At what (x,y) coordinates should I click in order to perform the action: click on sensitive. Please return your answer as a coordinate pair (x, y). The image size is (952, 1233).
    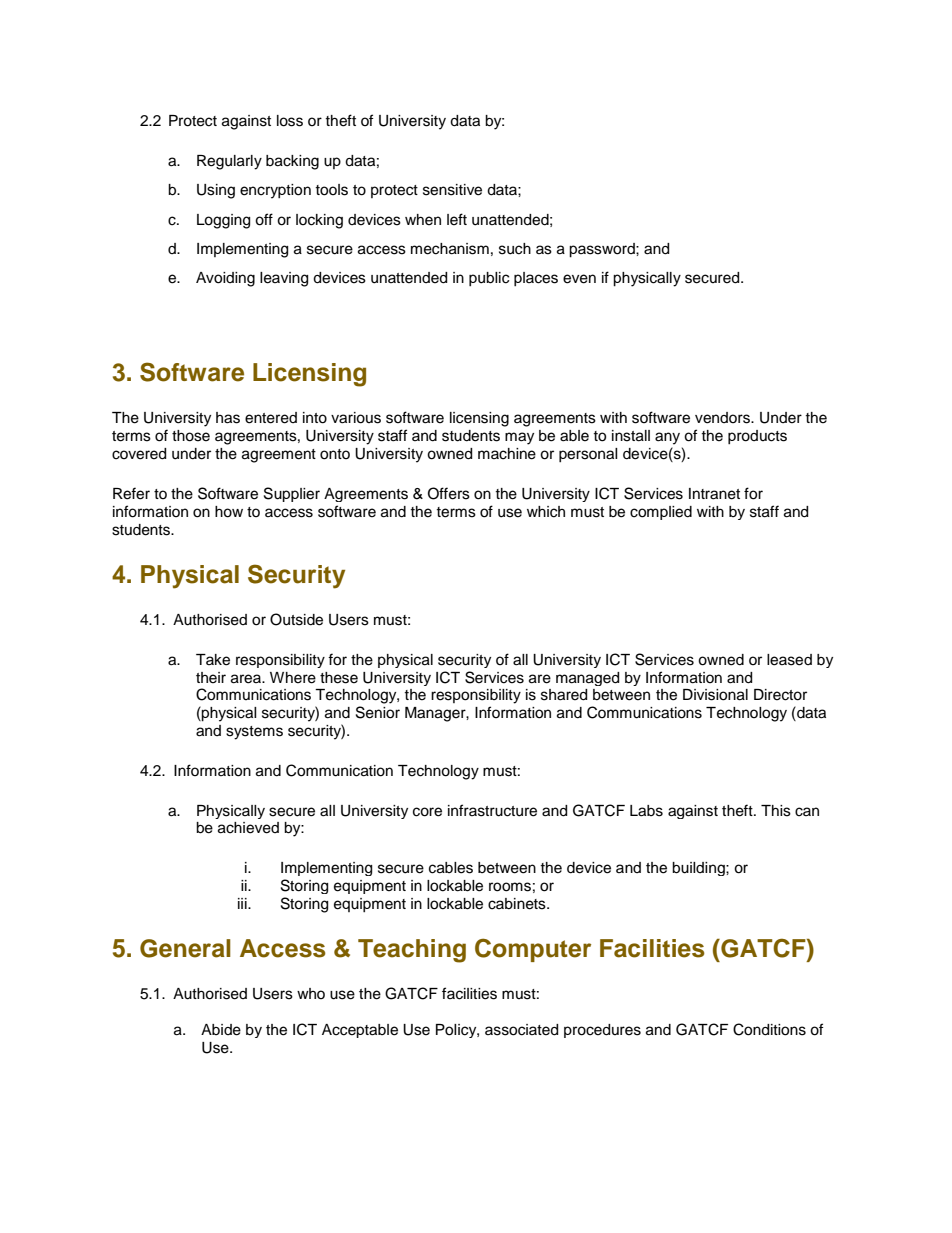
    Looking at the image, I should click on (452, 190).
